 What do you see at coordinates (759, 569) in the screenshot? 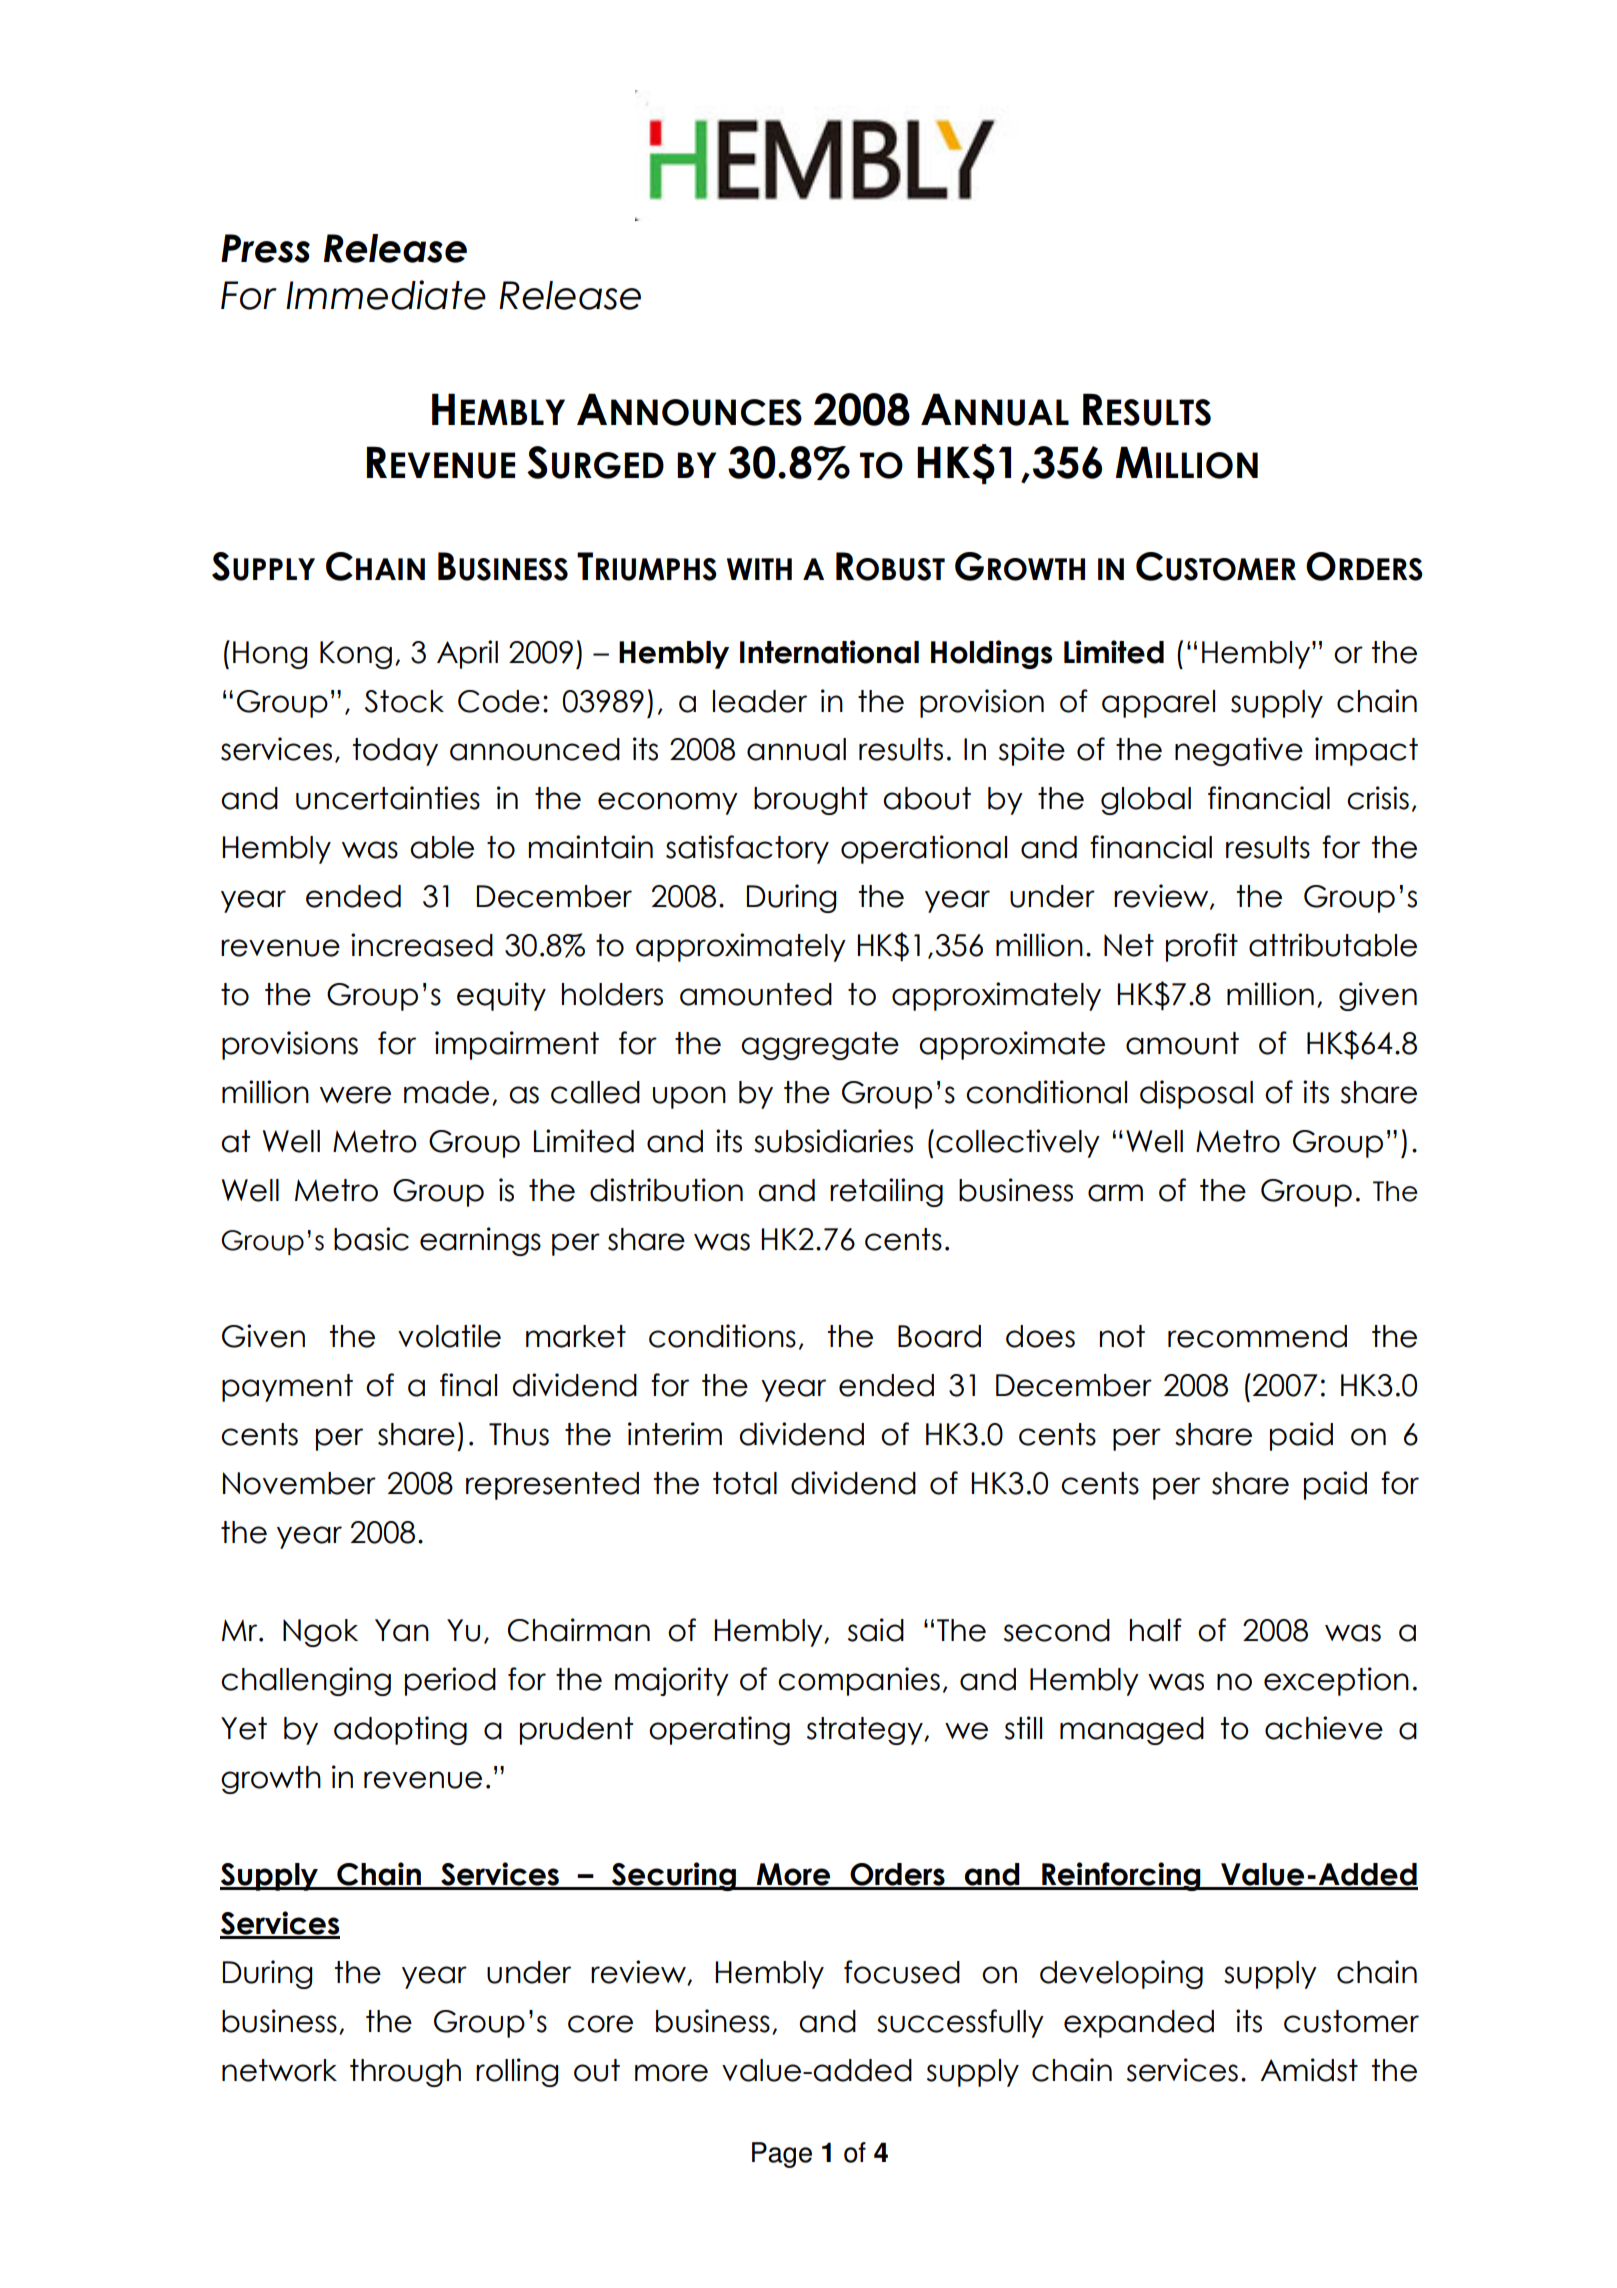
I see `WITH` at bounding box center [759, 569].
